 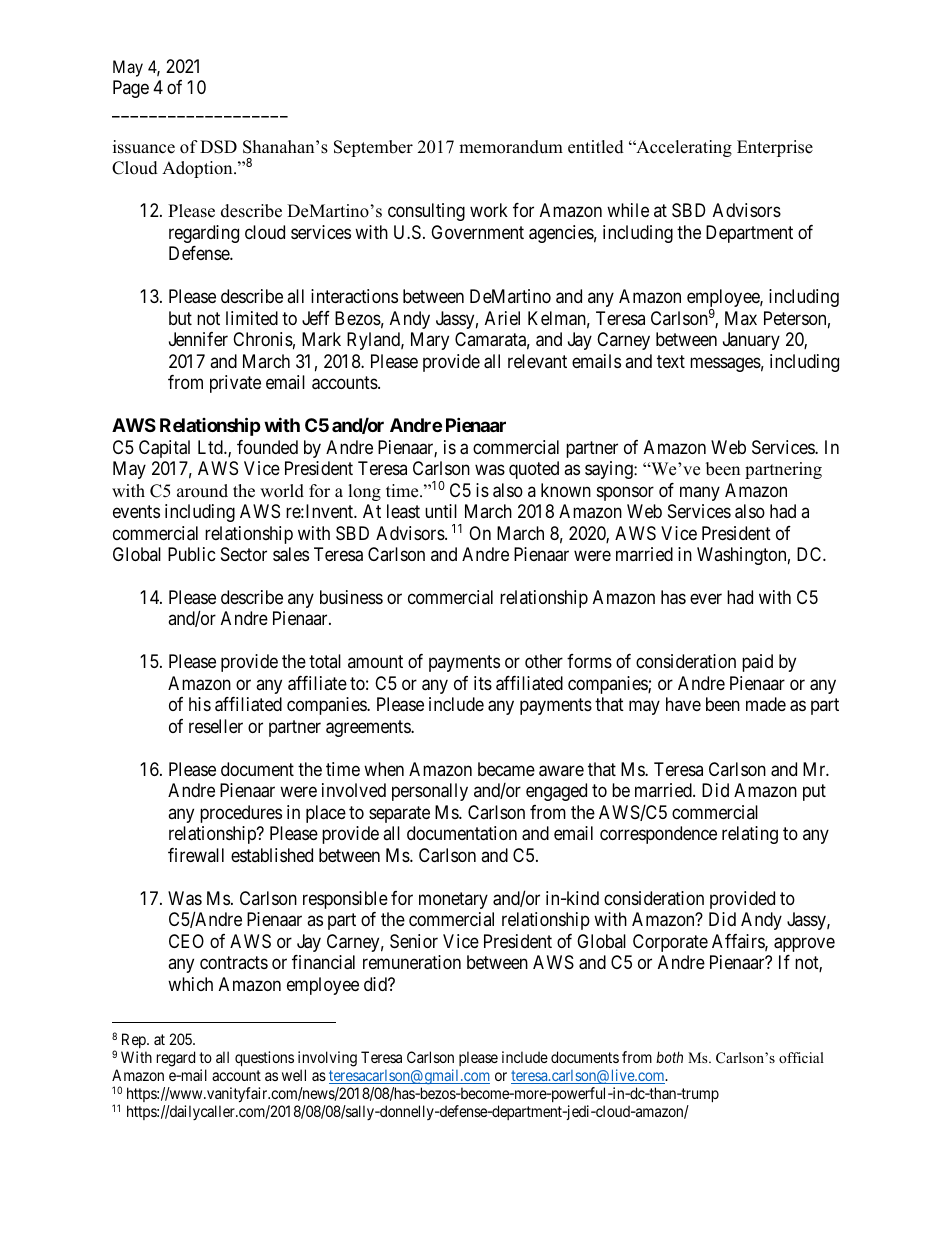 What do you see at coordinates (511, 147) in the screenshot?
I see `memorandum` at bounding box center [511, 147].
